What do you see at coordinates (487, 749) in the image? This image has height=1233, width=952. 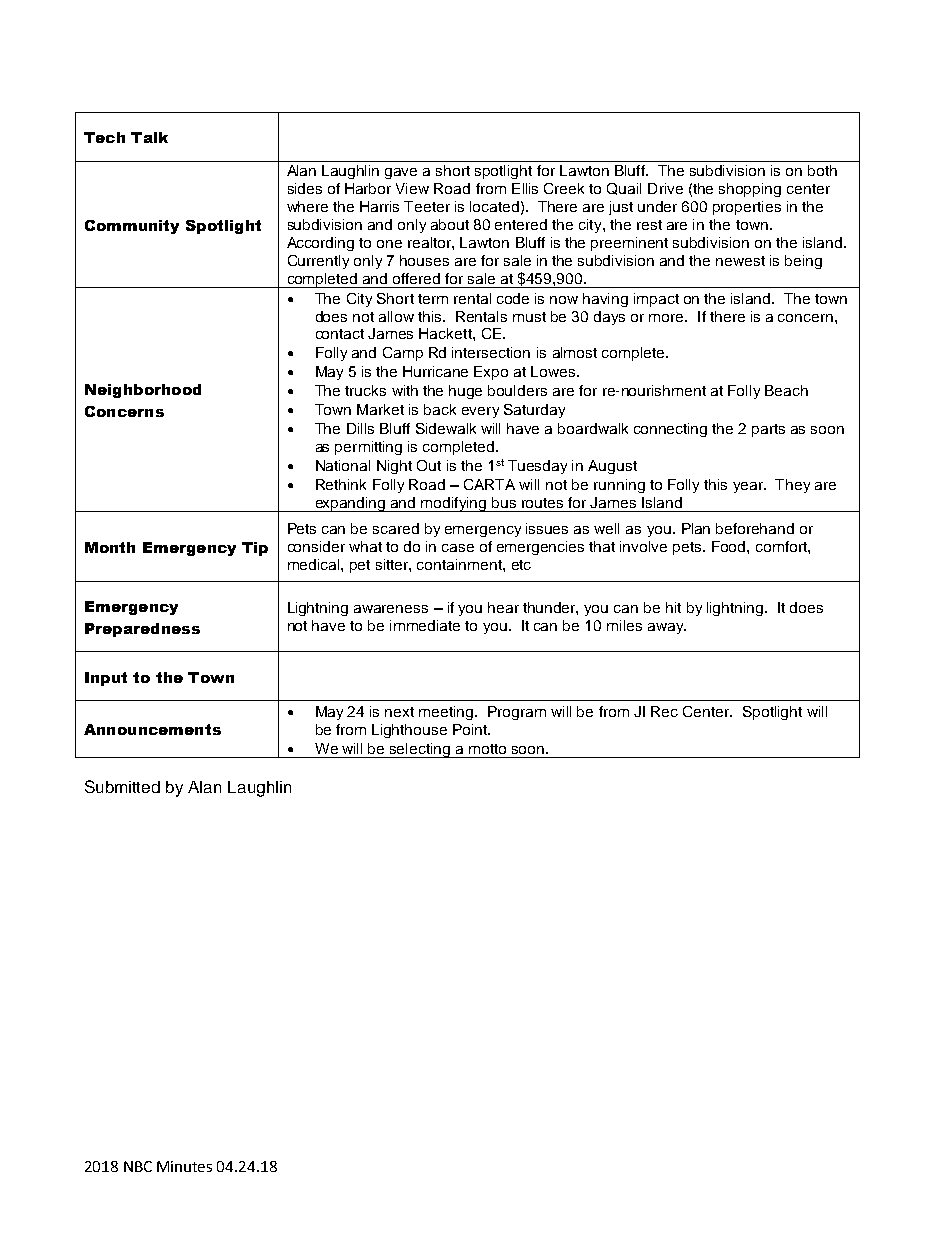 I see `motto` at bounding box center [487, 749].
